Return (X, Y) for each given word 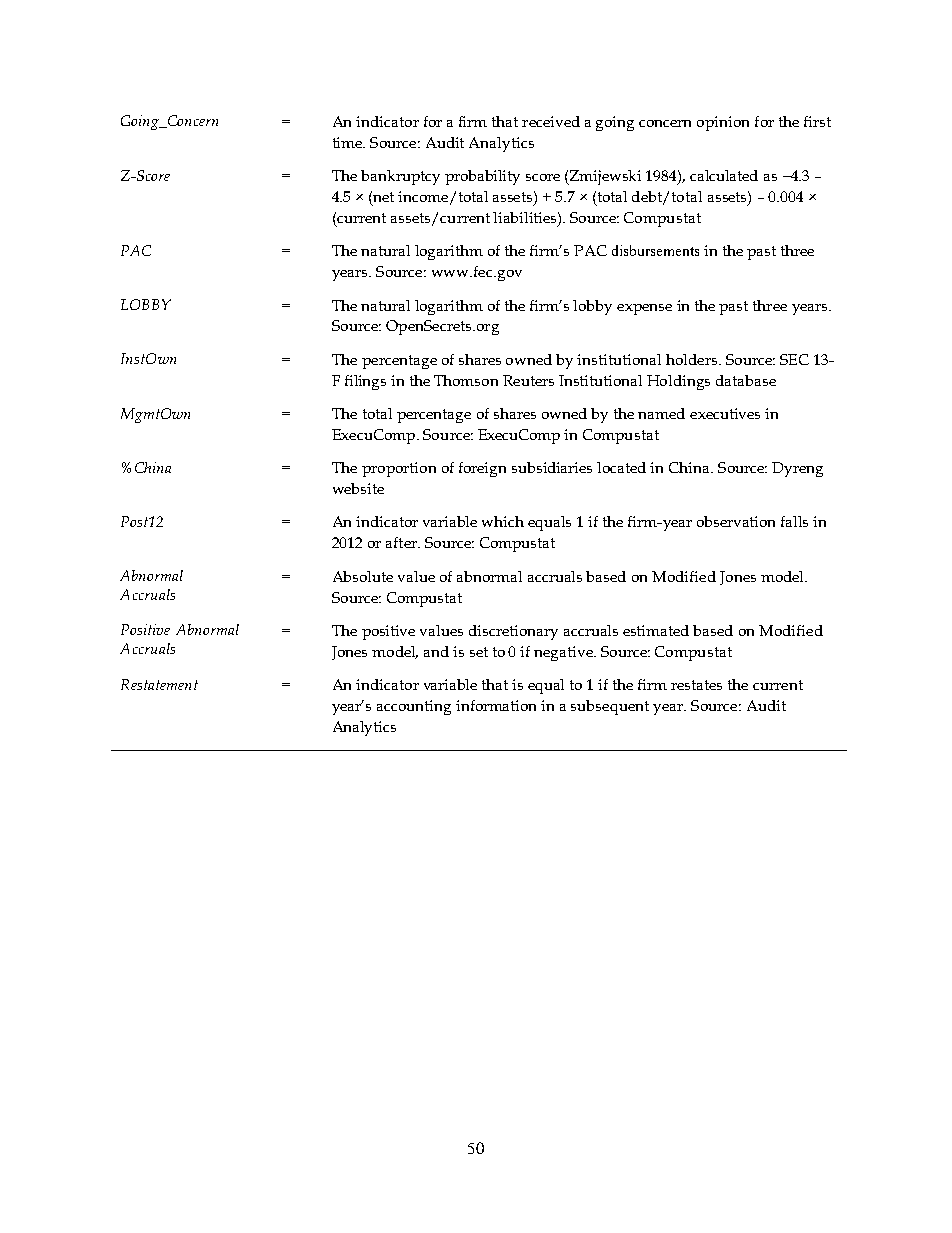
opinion (723, 123)
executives (725, 413)
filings (365, 382)
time (349, 142)
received (551, 121)
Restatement (159, 684)
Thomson (466, 380)
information (496, 705)
